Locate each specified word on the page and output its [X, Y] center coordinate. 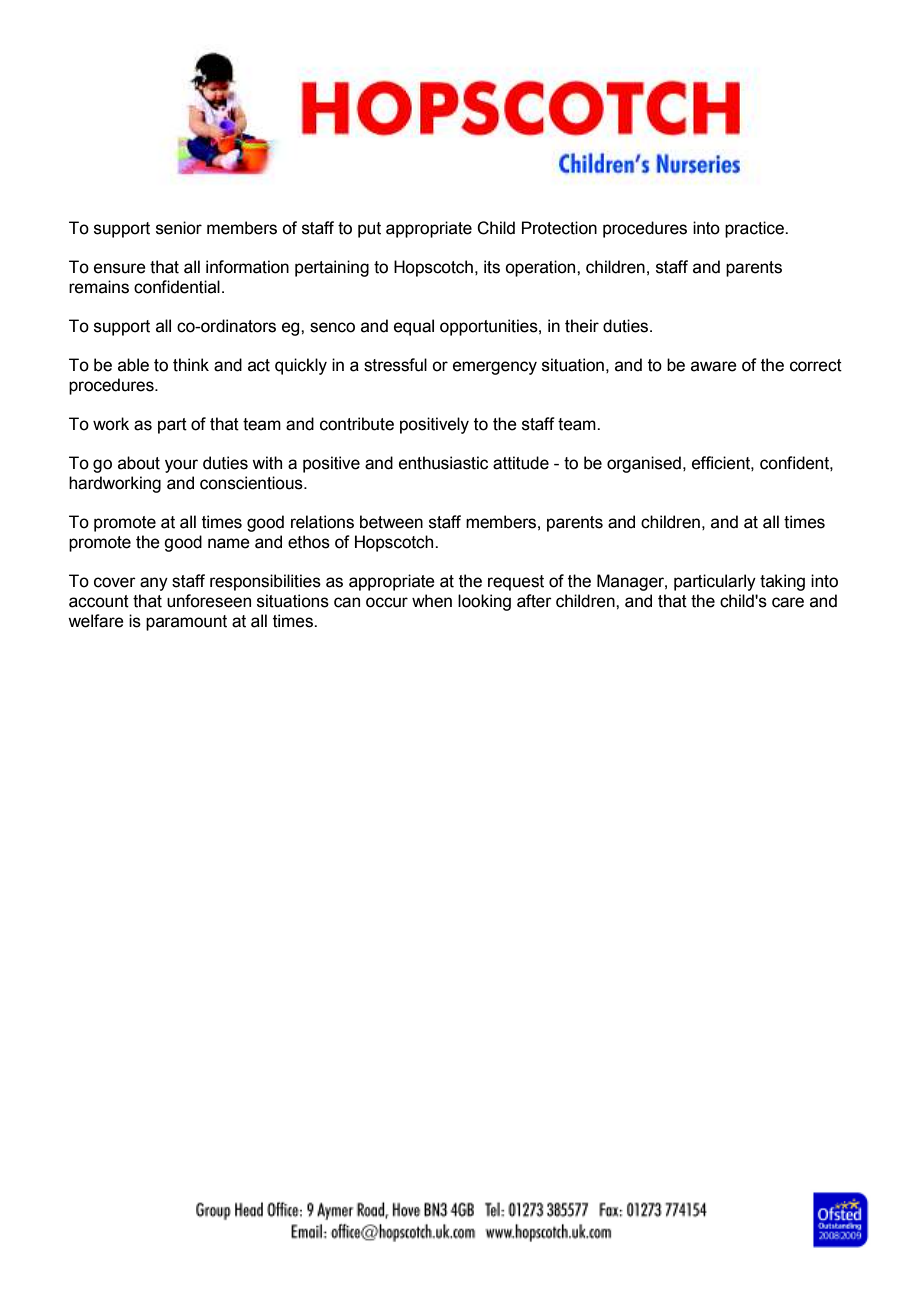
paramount [186, 623]
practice [755, 229]
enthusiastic [443, 463]
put [369, 230]
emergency [495, 368]
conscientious [252, 483]
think [191, 365]
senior [179, 228]
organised [644, 464]
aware [714, 366]
